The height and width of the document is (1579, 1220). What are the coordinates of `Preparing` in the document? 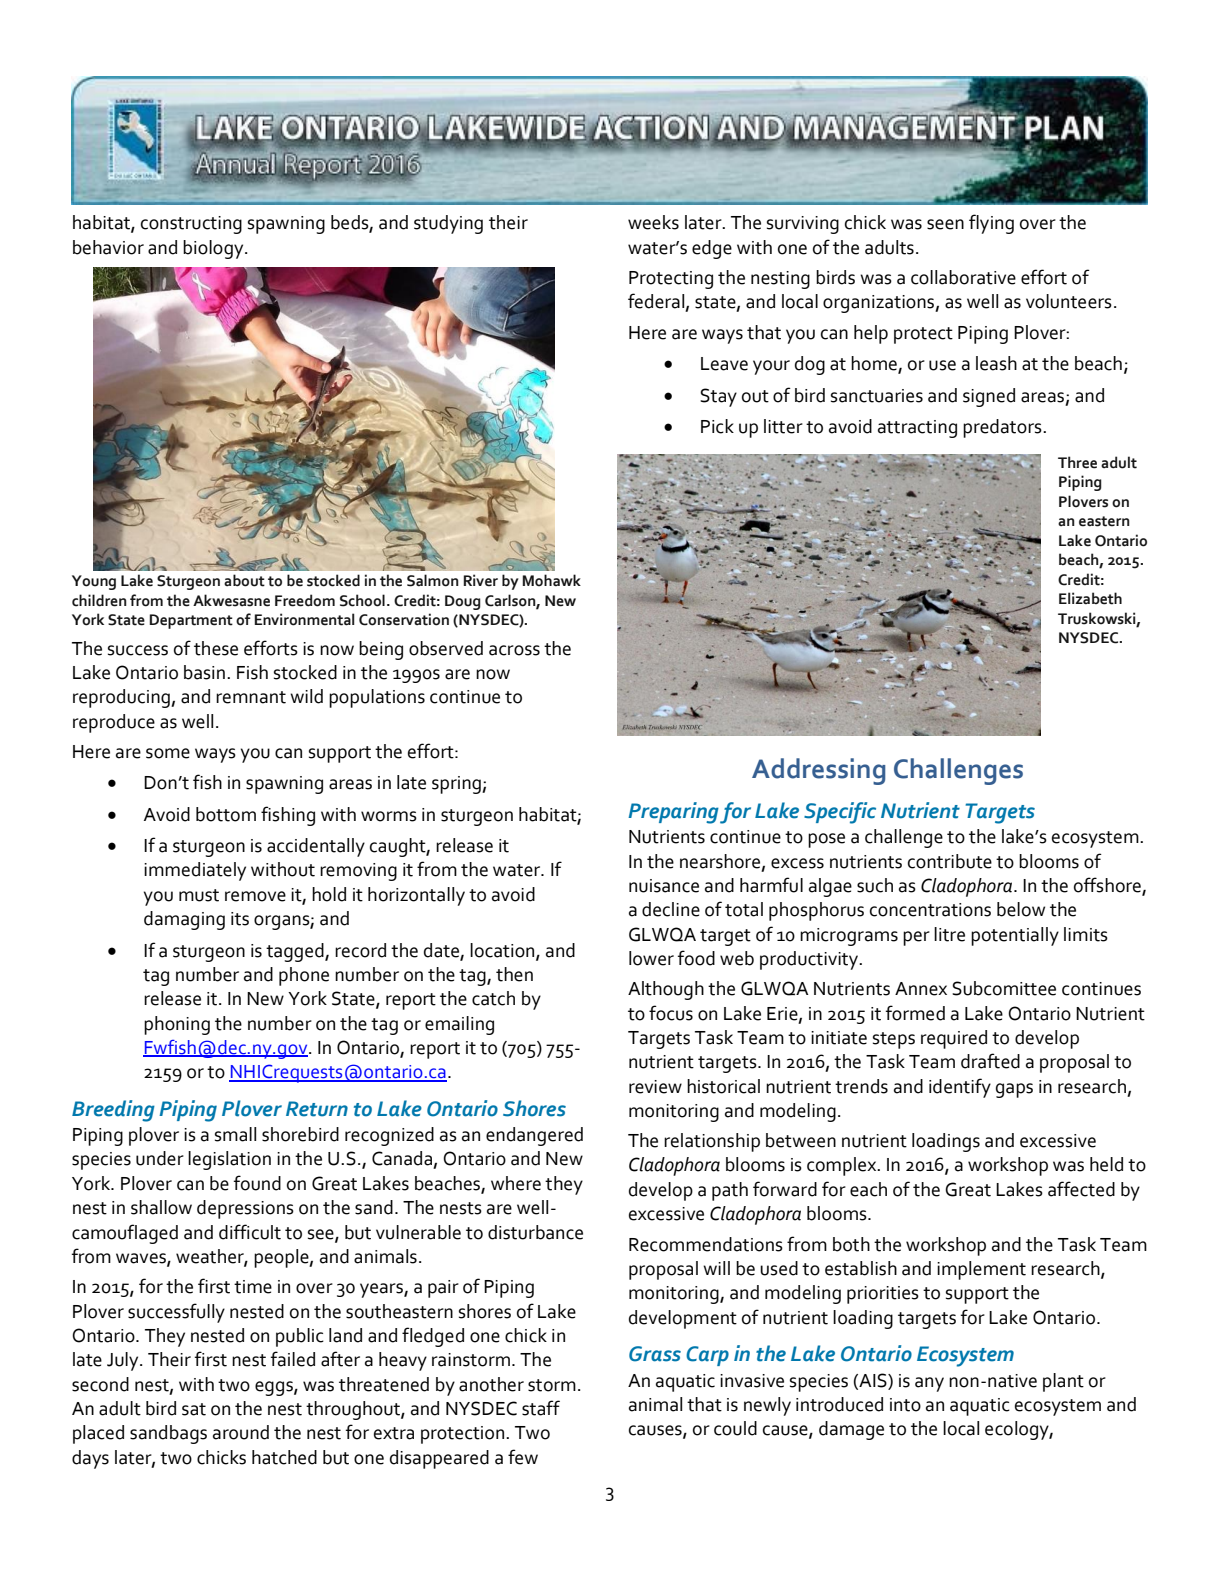 It's located at (673, 813).
